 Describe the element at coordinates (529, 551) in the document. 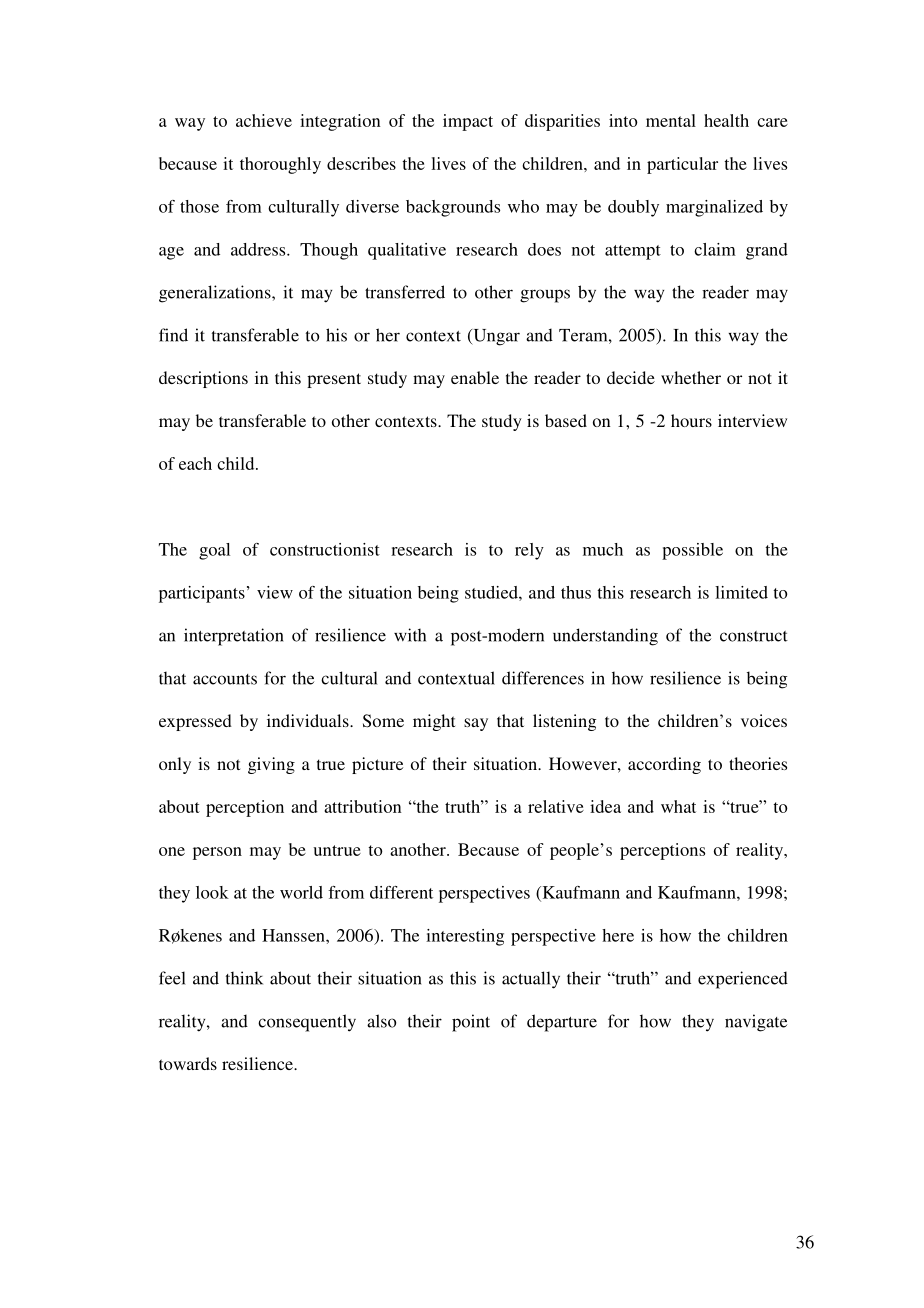

I see `rely` at that location.
